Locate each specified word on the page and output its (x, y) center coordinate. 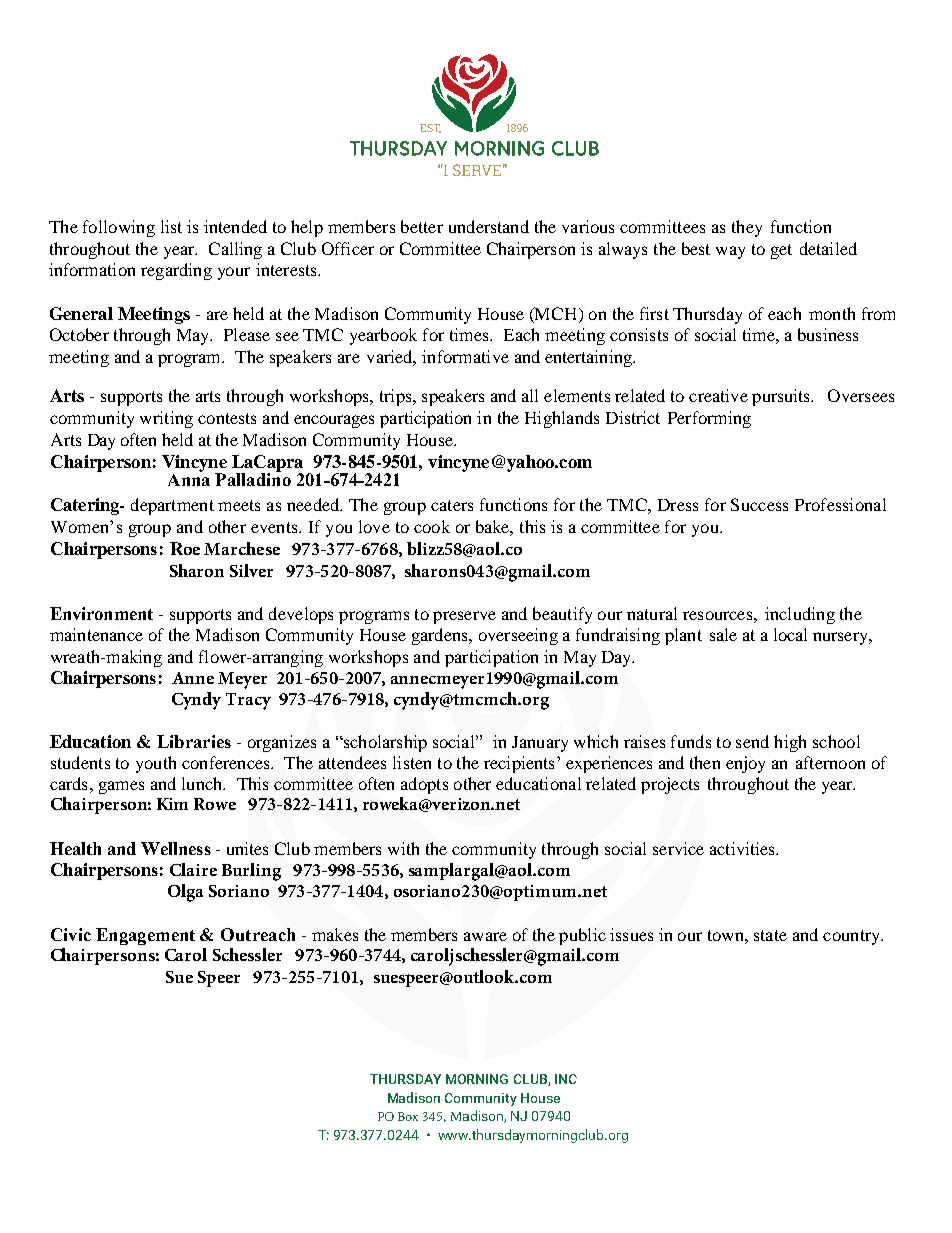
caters (452, 505)
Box (408, 1116)
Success (759, 504)
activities (743, 848)
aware (485, 936)
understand (489, 226)
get (781, 251)
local (790, 634)
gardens (441, 636)
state (770, 935)
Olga (185, 893)
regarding (176, 271)
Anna (189, 478)
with (403, 848)
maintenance (96, 634)
